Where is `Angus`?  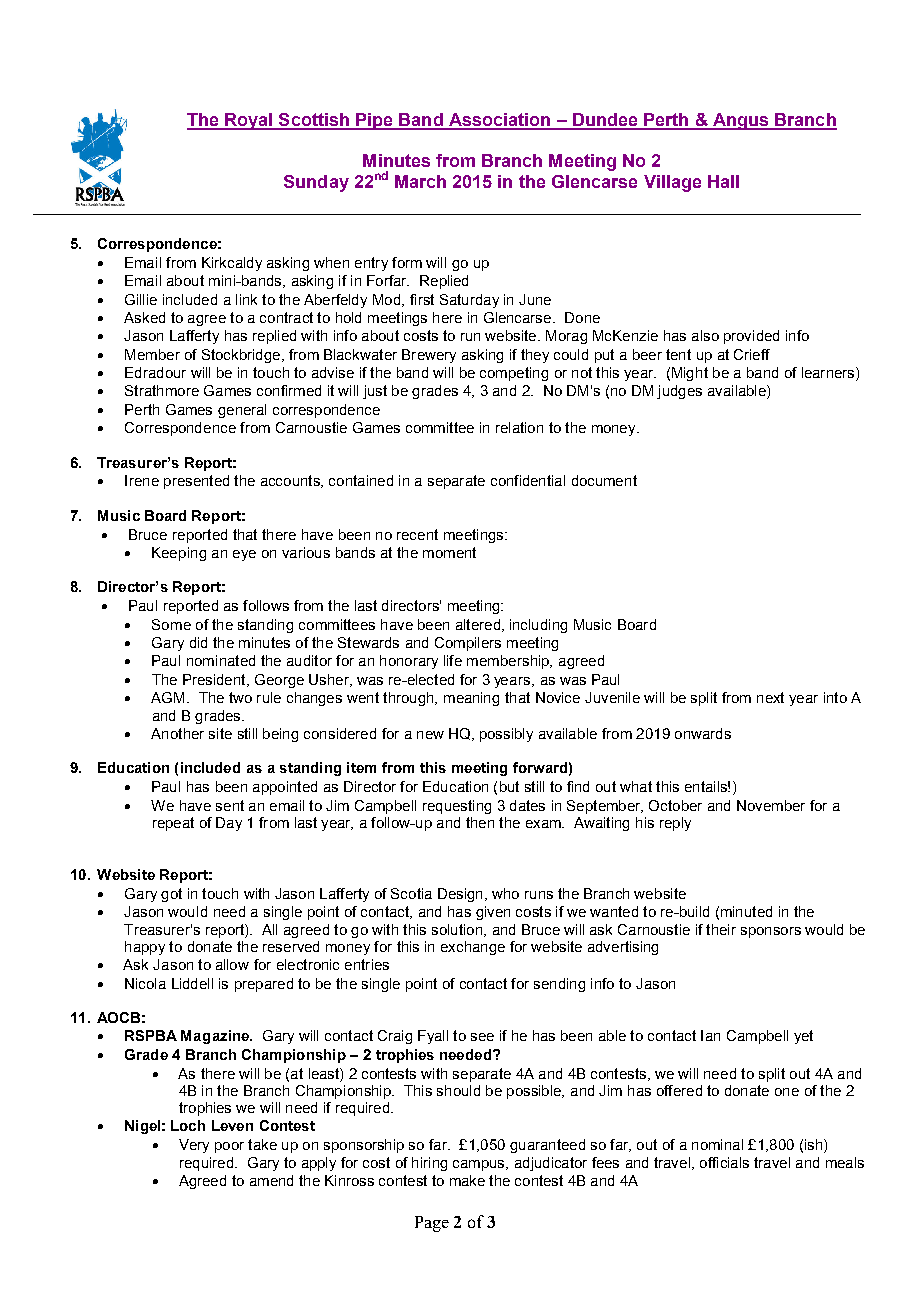
Angus is located at coordinates (741, 121).
